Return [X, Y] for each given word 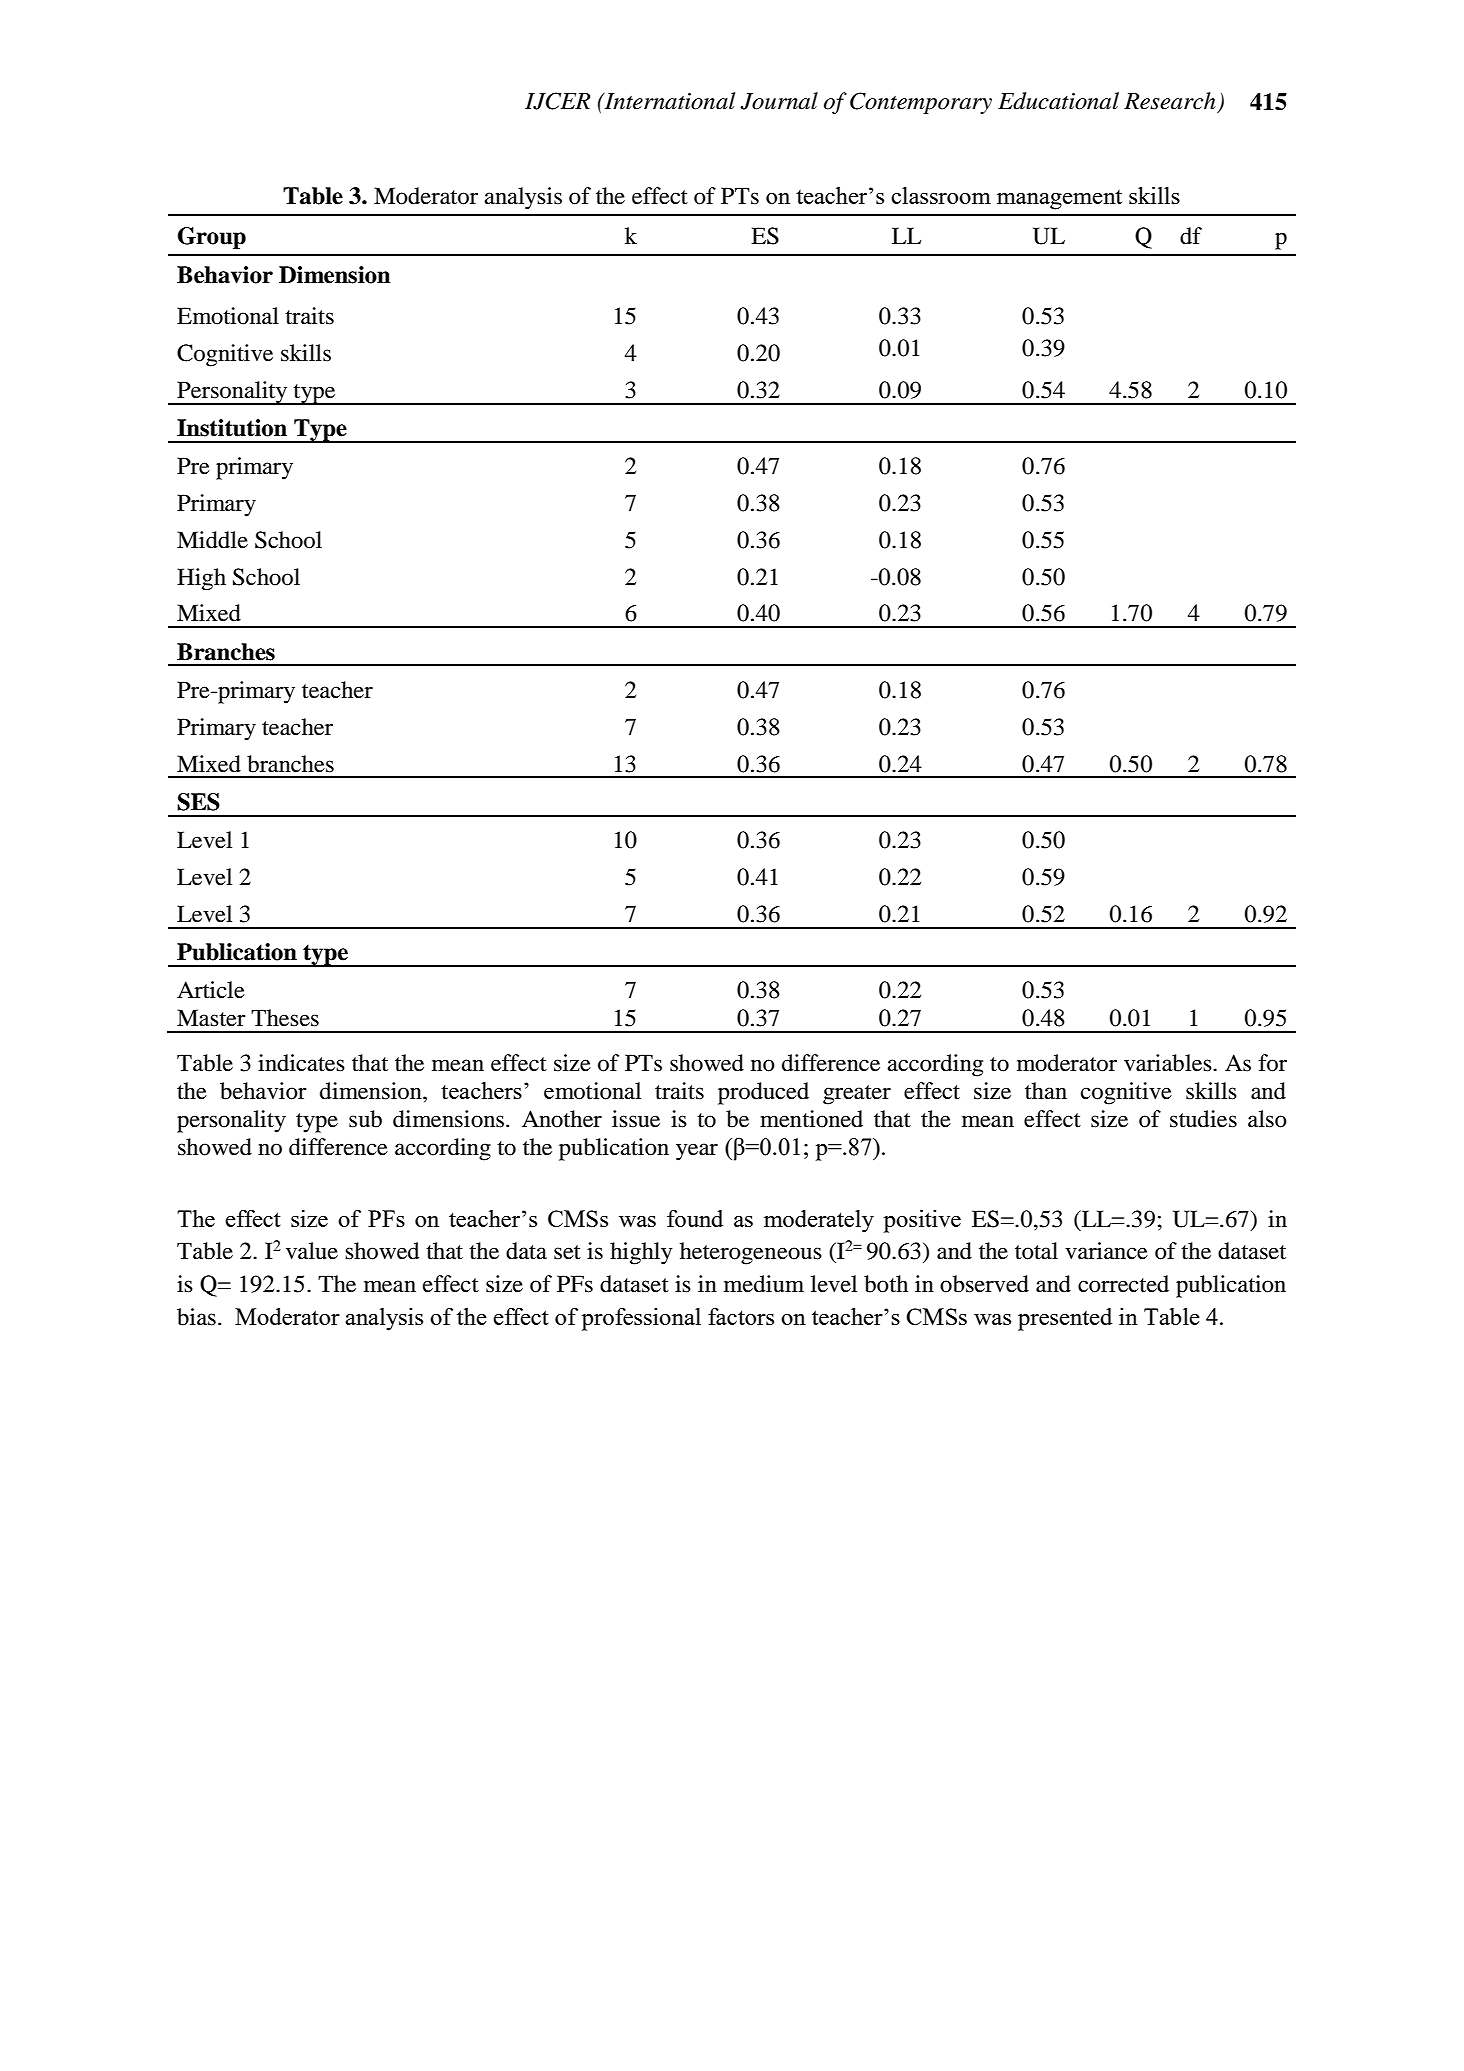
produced [763, 1093]
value [312, 1251]
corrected [1123, 1284]
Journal [779, 101]
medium [764, 1284]
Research [1170, 101]
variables [1169, 1063]
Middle [212, 540]
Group [212, 238]
